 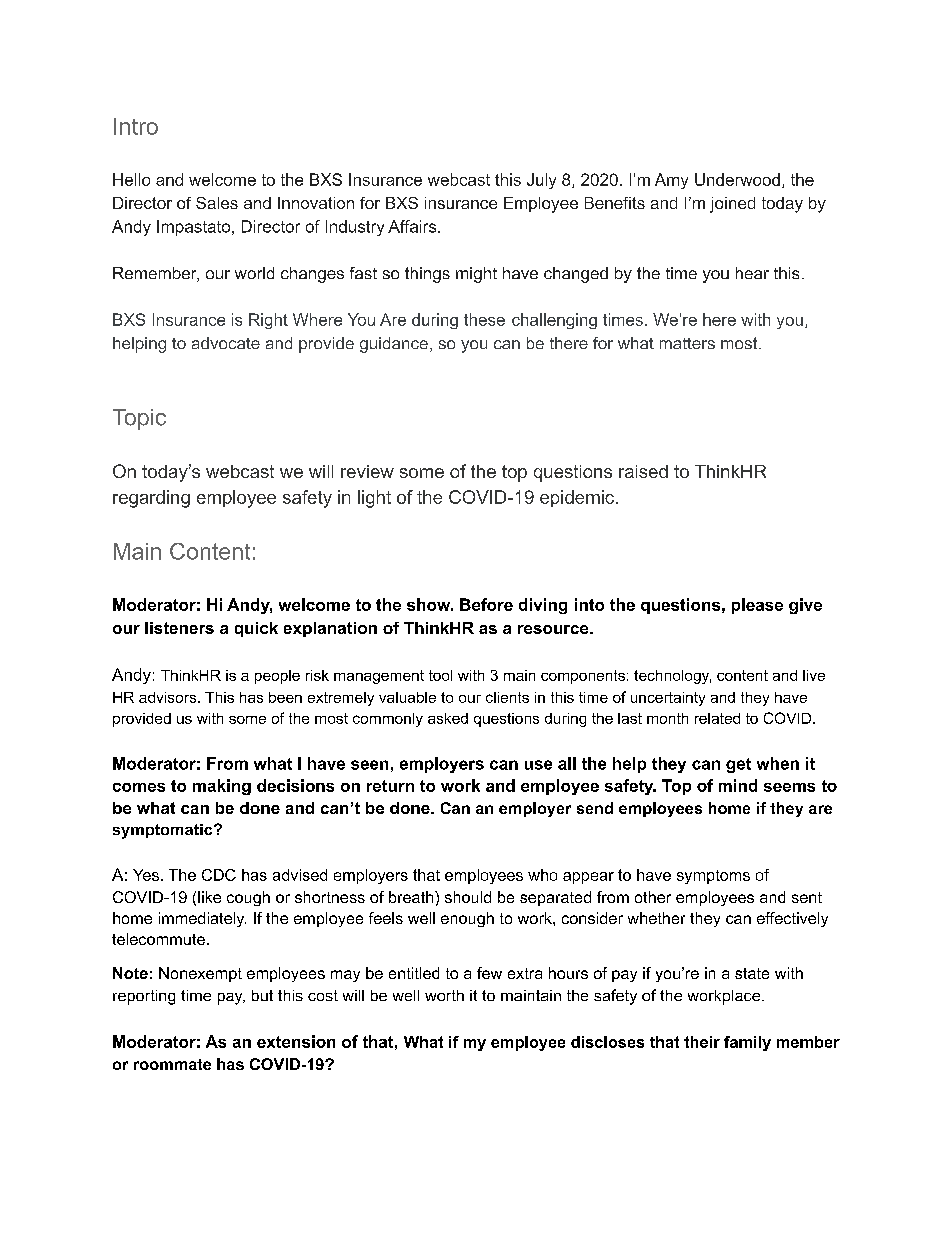 I want to click on roommate, so click(x=172, y=1064).
